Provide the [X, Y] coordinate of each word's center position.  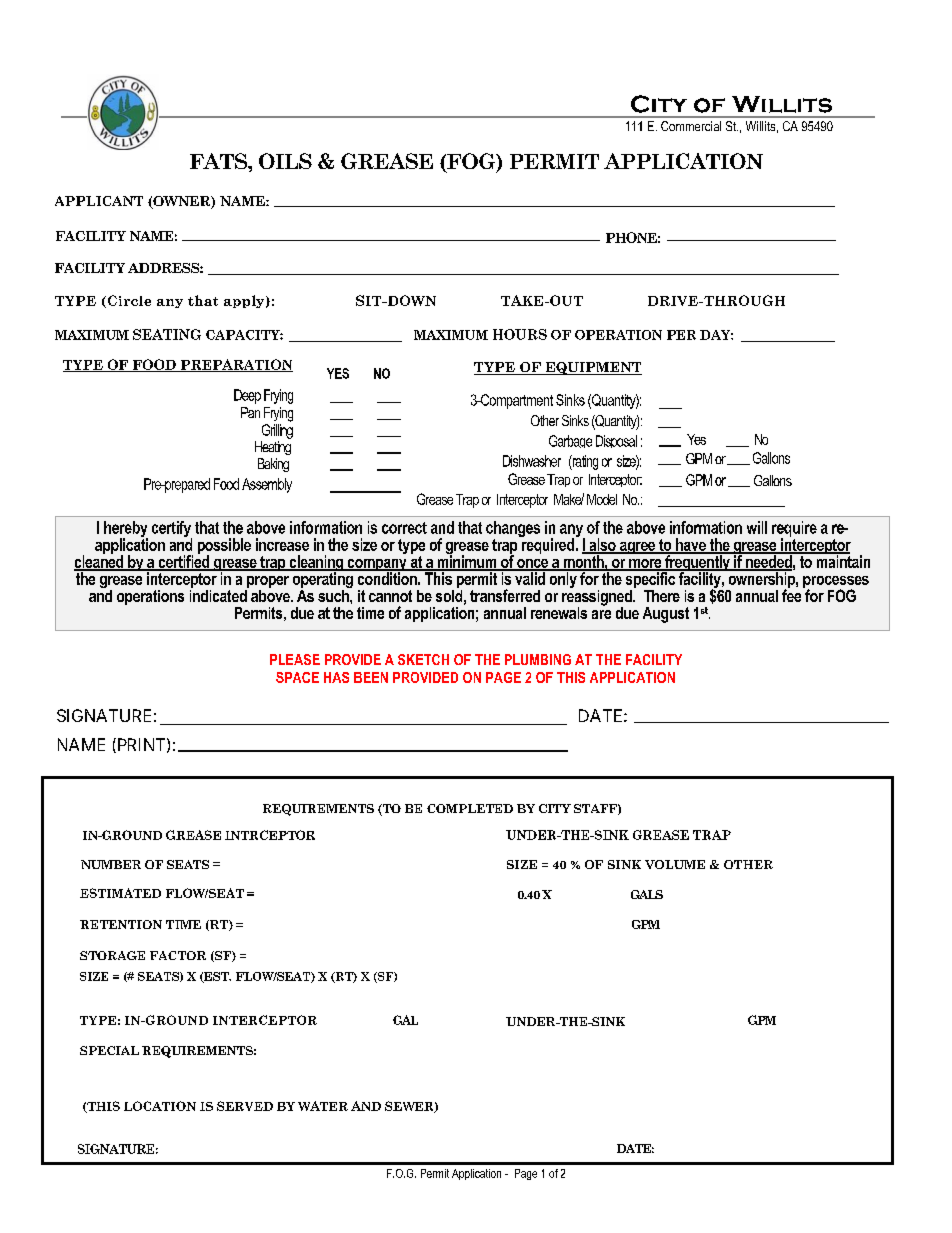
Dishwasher [532, 461]
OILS [285, 161]
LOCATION [160, 1106]
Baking [273, 465]
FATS [219, 161]
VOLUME [675, 864]
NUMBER [111, 864]
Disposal [616, 441]
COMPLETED [470, 808]
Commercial [691, 126]
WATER [323, 1106]
